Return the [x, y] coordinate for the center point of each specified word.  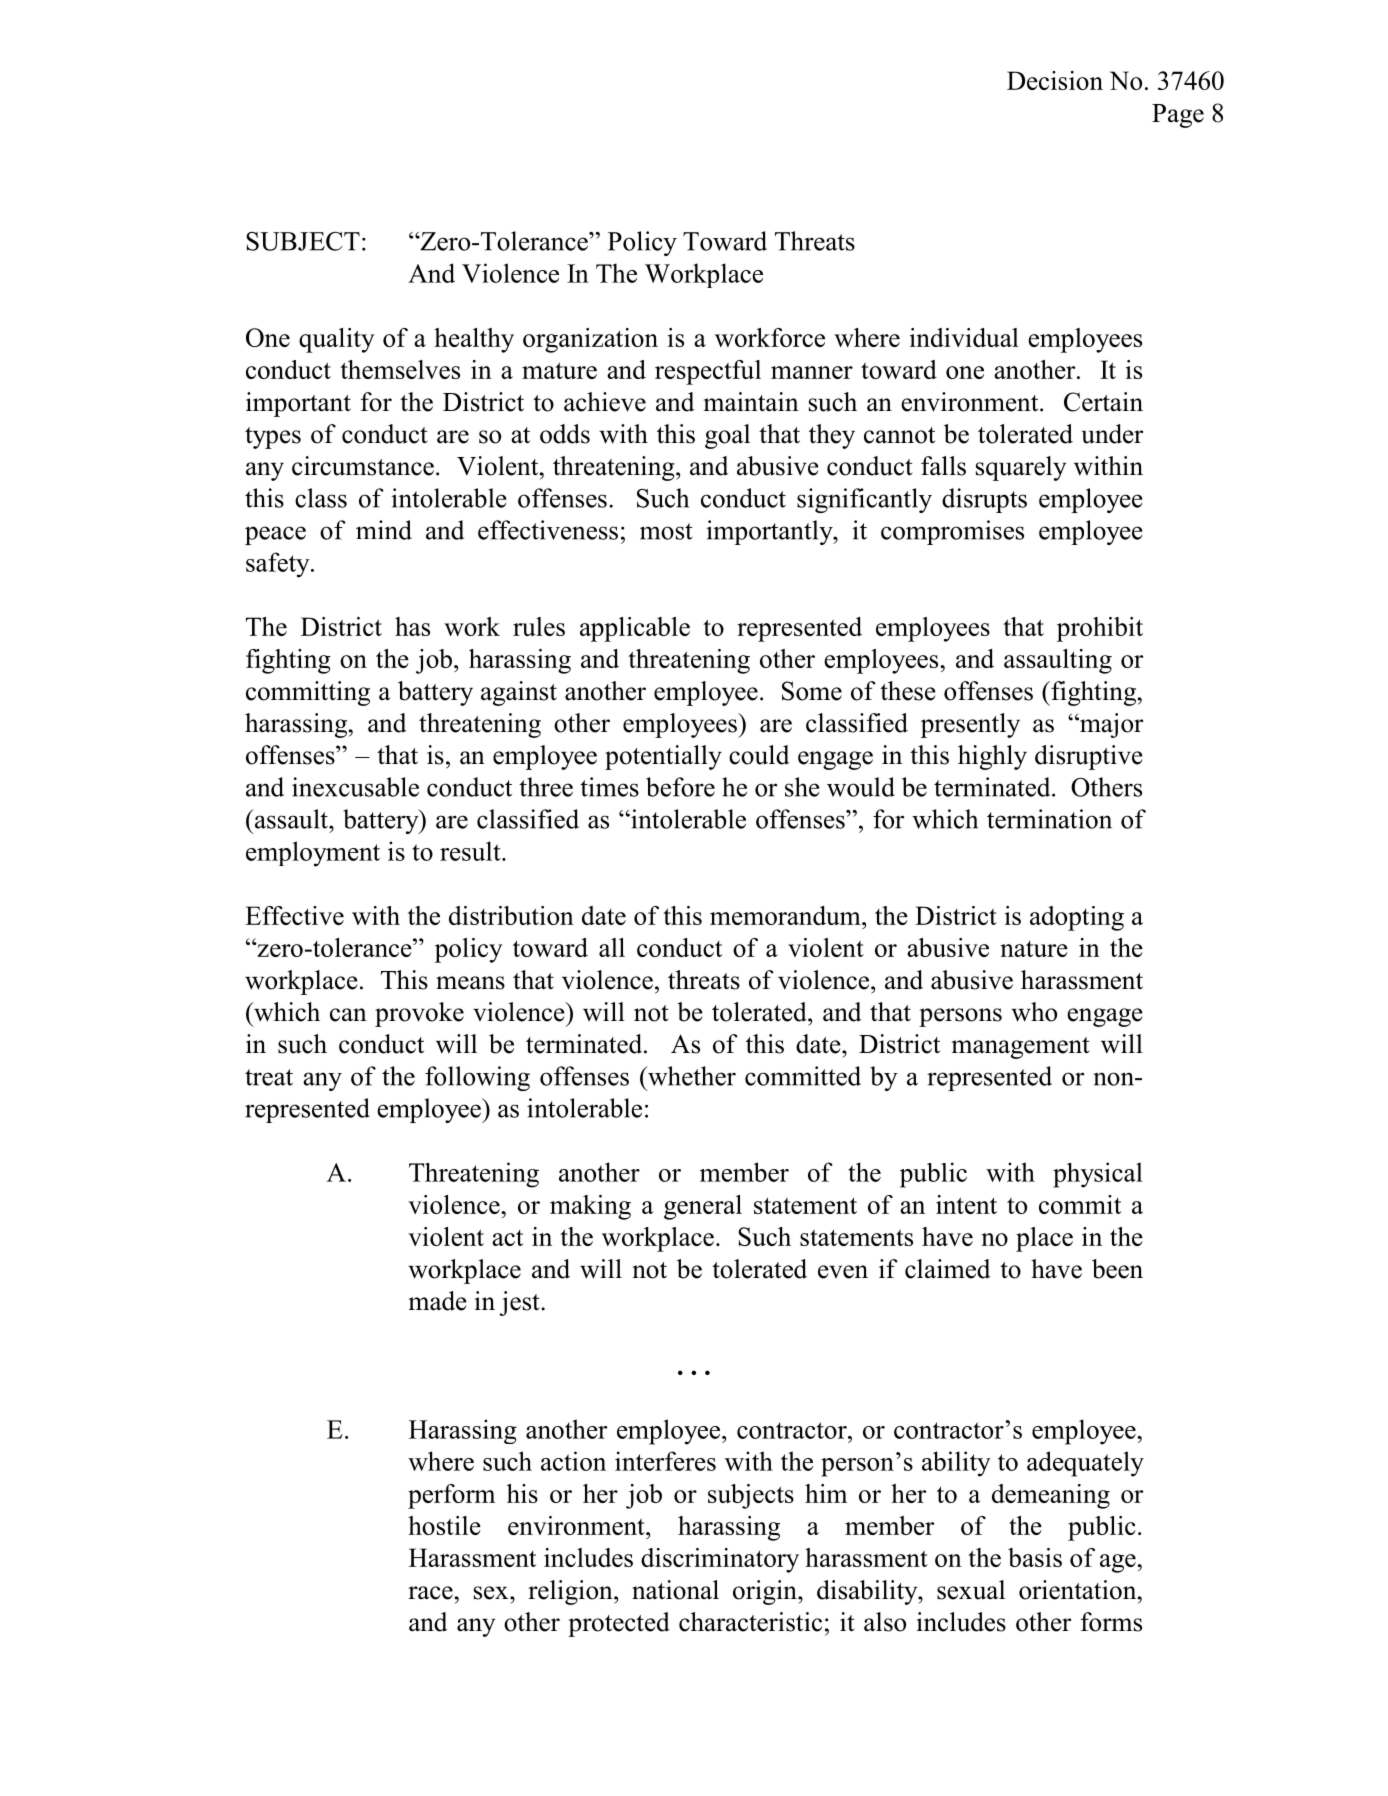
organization [590, 340]
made [438, 1301]
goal [727, 436]
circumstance [363, 466]
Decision [1055, 80]
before [680, 787]
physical [1098, 1175]
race [430, 1593]
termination [1049, 819]
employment [313, 854]
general [703, 1207]
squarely [1021, 468]
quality [336, 340]
